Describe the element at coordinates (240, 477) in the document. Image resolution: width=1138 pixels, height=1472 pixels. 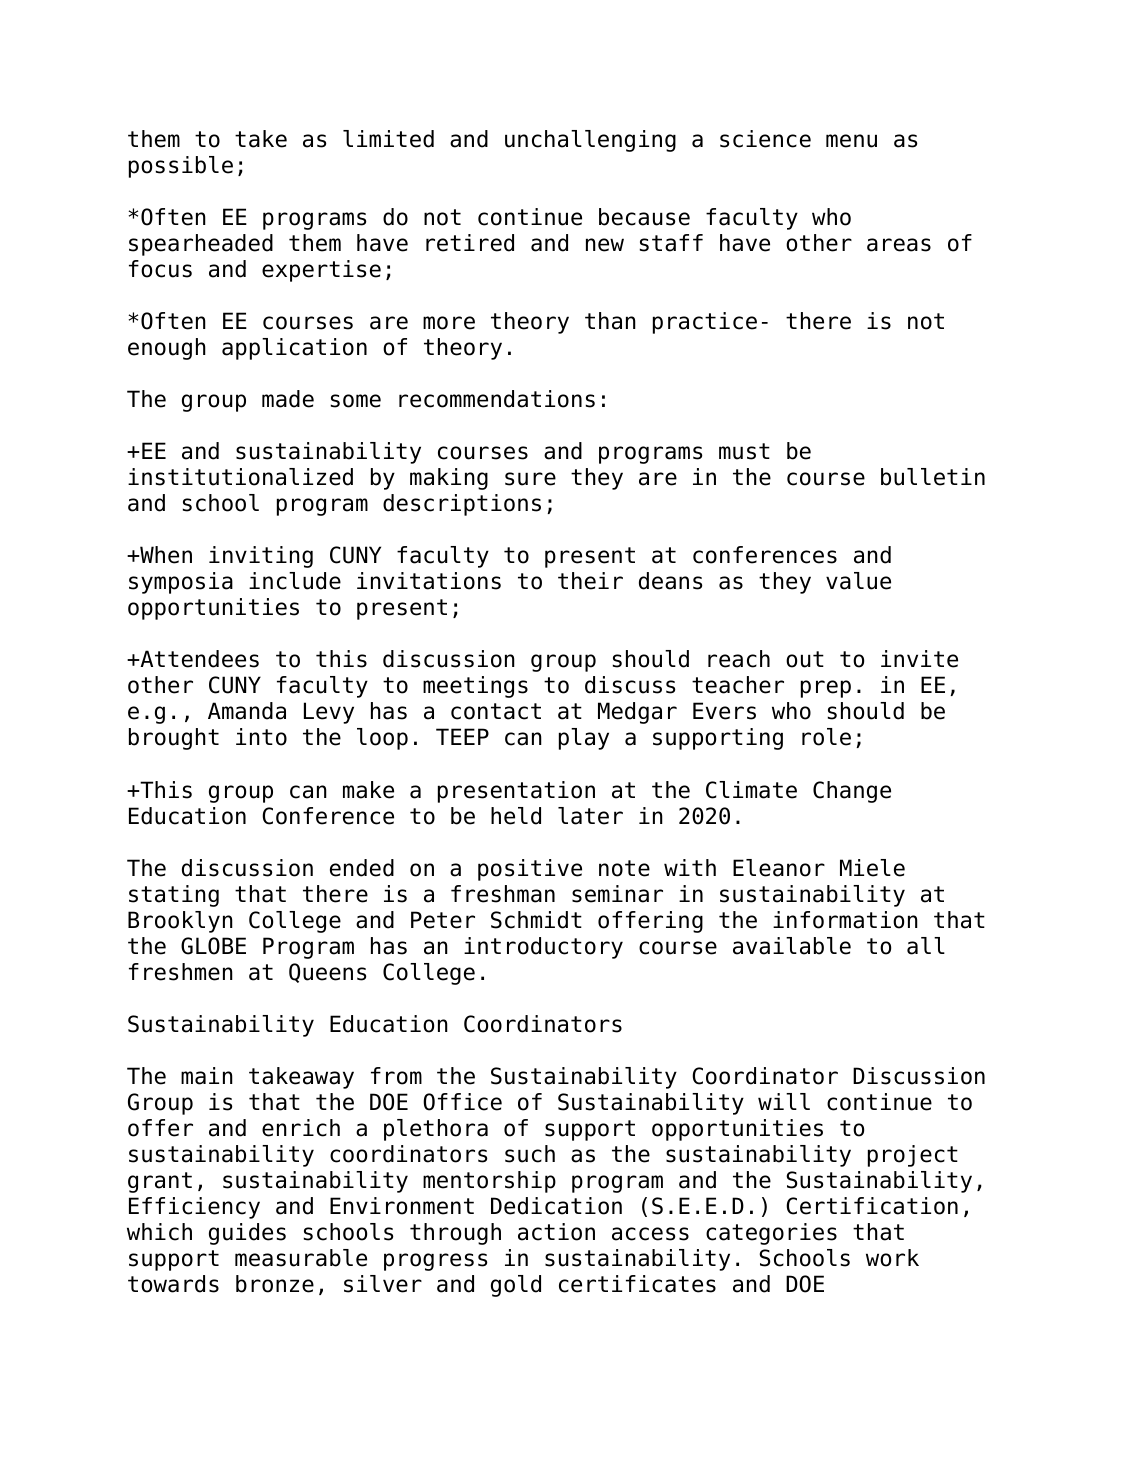
I see `institutionalized` at that location.
